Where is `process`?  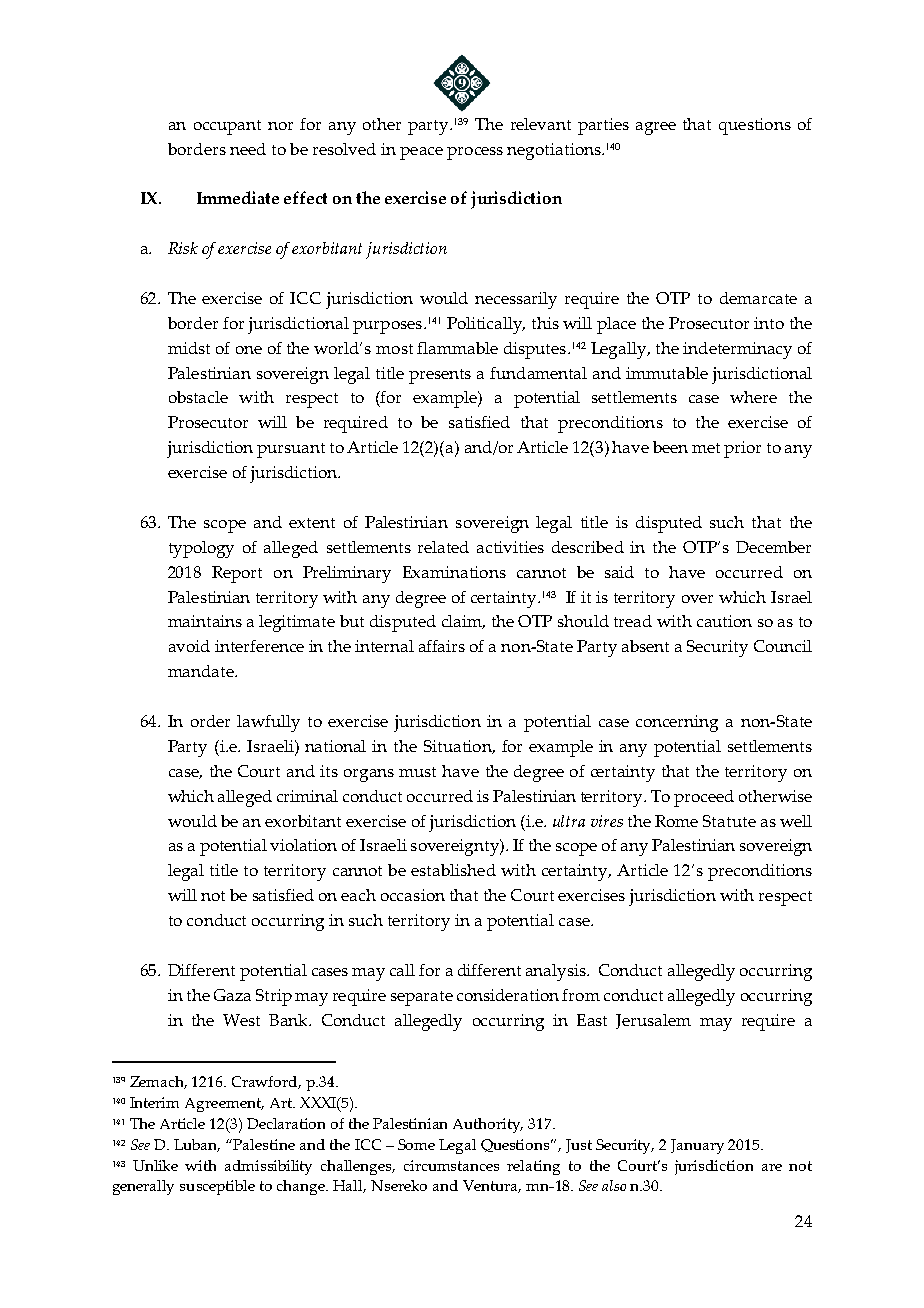 process is located at coordinates (475, 153).
